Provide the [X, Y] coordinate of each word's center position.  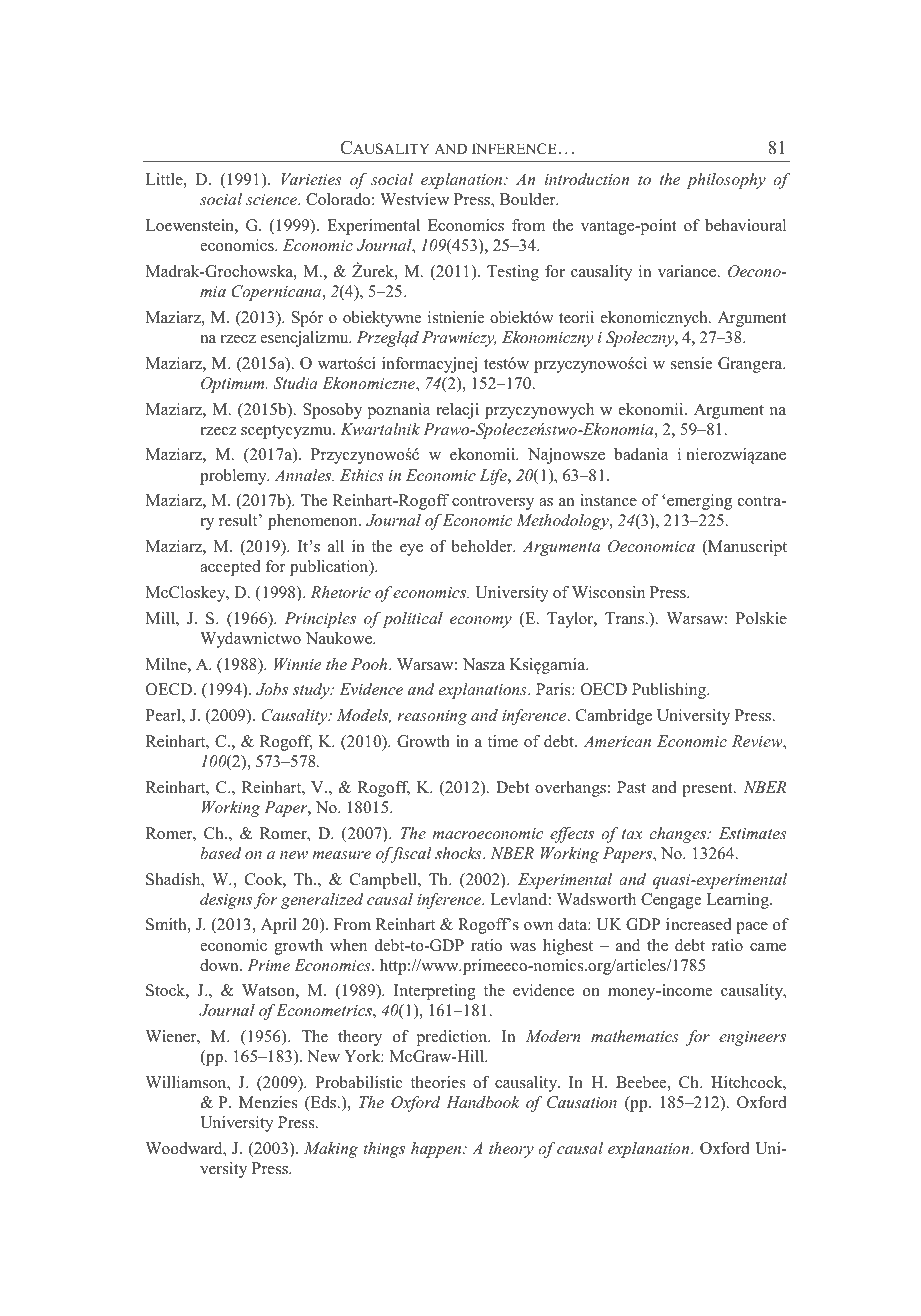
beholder [483, 546]
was [523, 947]
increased [699, 924]
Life [494, 477]
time [503, 741]
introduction [587, 179]
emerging [699, 502]
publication [330, 568]
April [279, 926]
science [273, 199]
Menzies [268, 1102]
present [708, 790]
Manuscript [746, 548]
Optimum [234, 385]
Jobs [272, 689]
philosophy [726, 181]
